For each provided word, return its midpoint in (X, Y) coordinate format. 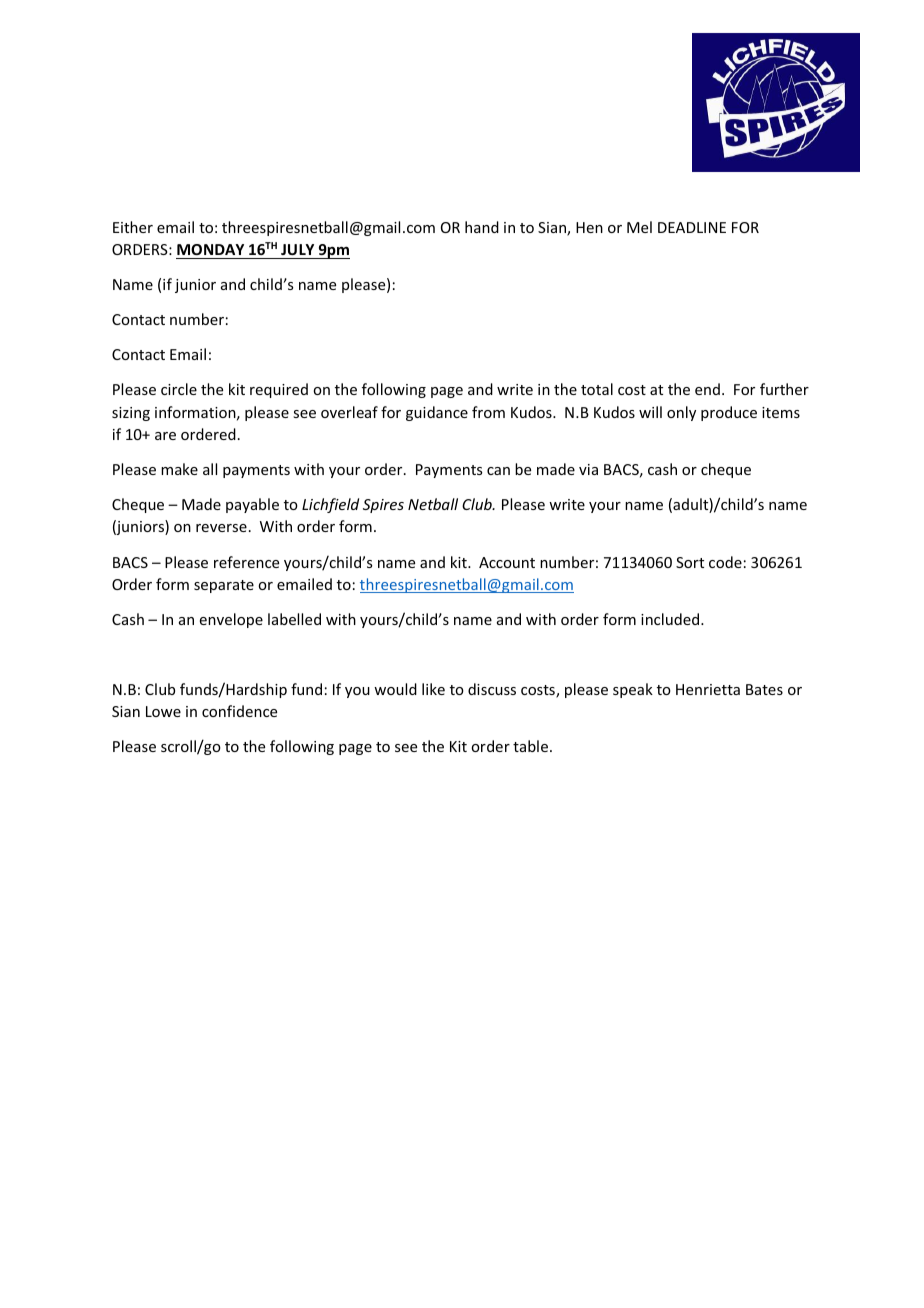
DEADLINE (692, 227)
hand (482, 227)
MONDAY (211, 251)
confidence (239, 711)
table (530, 746)
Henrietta (708, 689)
